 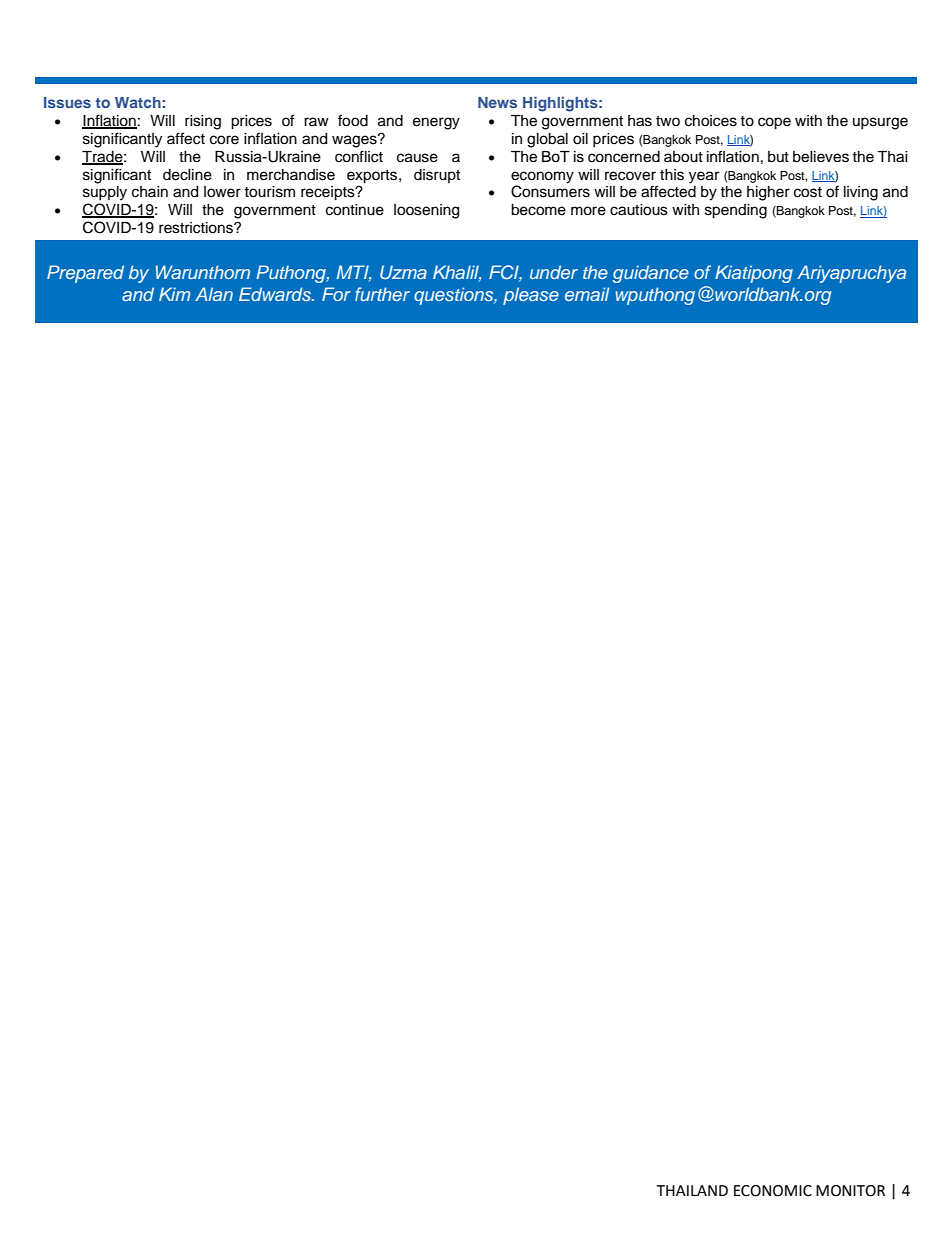 What do you see at coordinates (531, 296) in the screenshot?
I see `please` at bounding box center [531, 296].
